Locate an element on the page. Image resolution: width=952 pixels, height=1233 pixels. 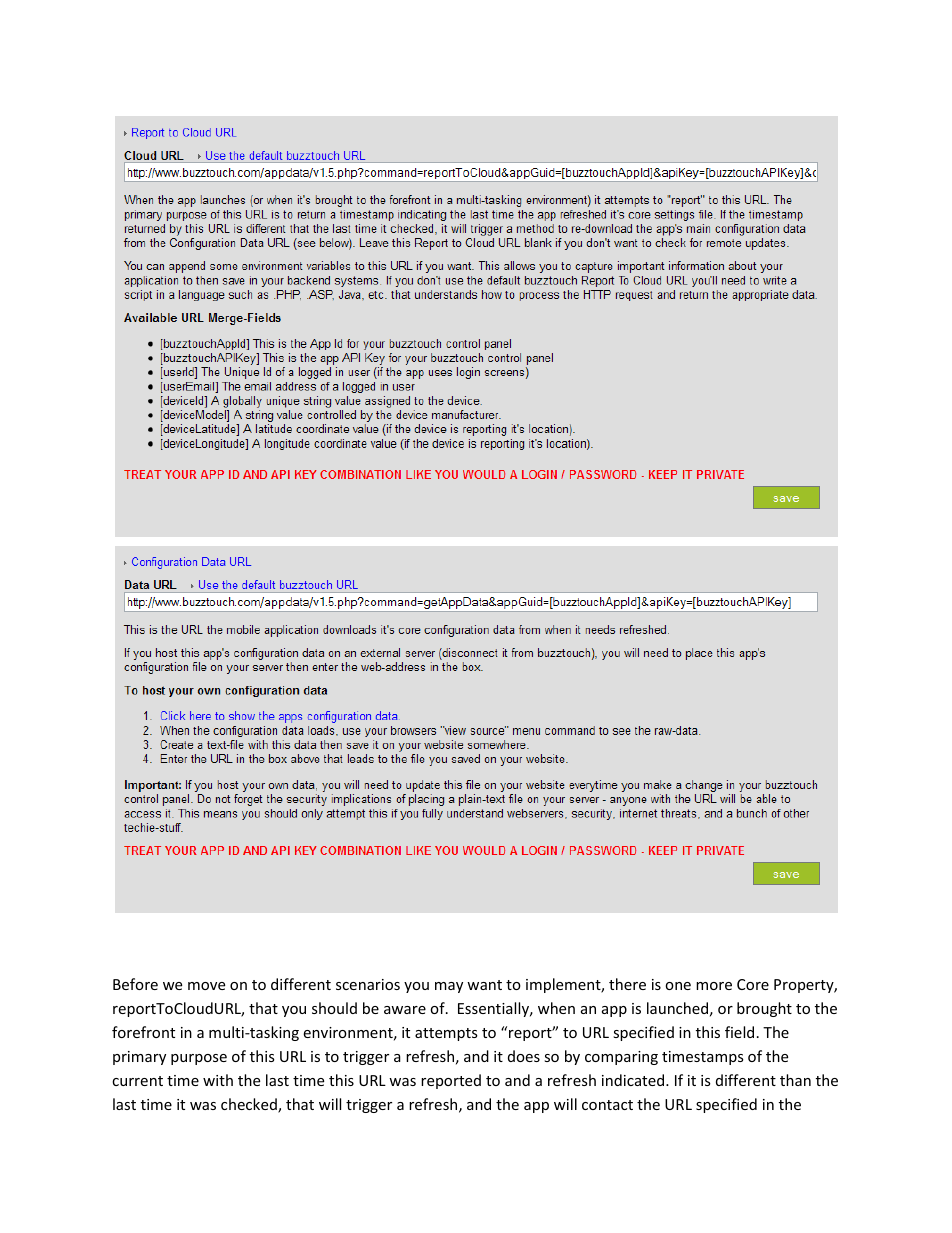
checked is located at coordinates (250, 1105).
